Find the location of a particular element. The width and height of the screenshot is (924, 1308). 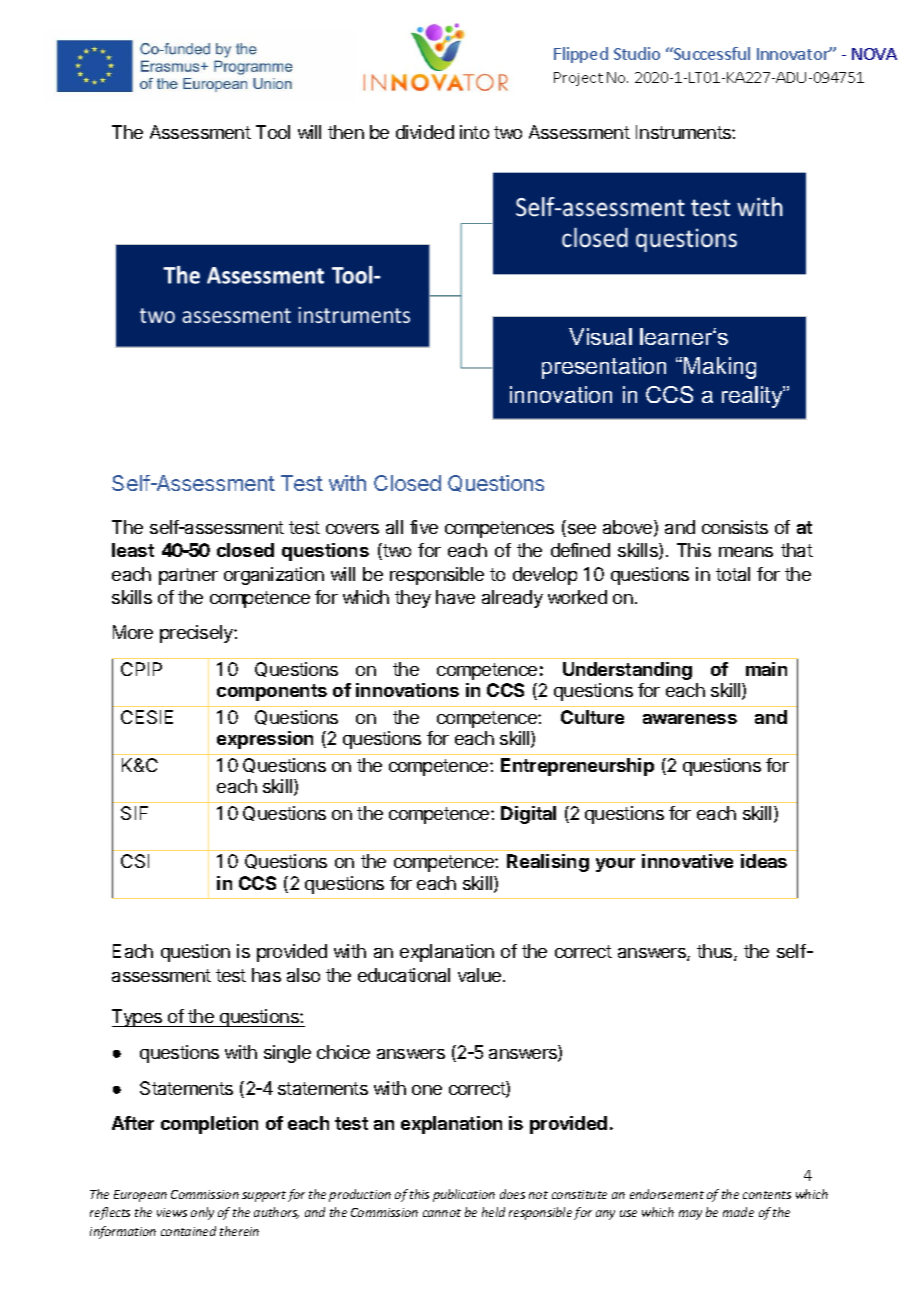

Tool is located at coordinates (273, 132).
